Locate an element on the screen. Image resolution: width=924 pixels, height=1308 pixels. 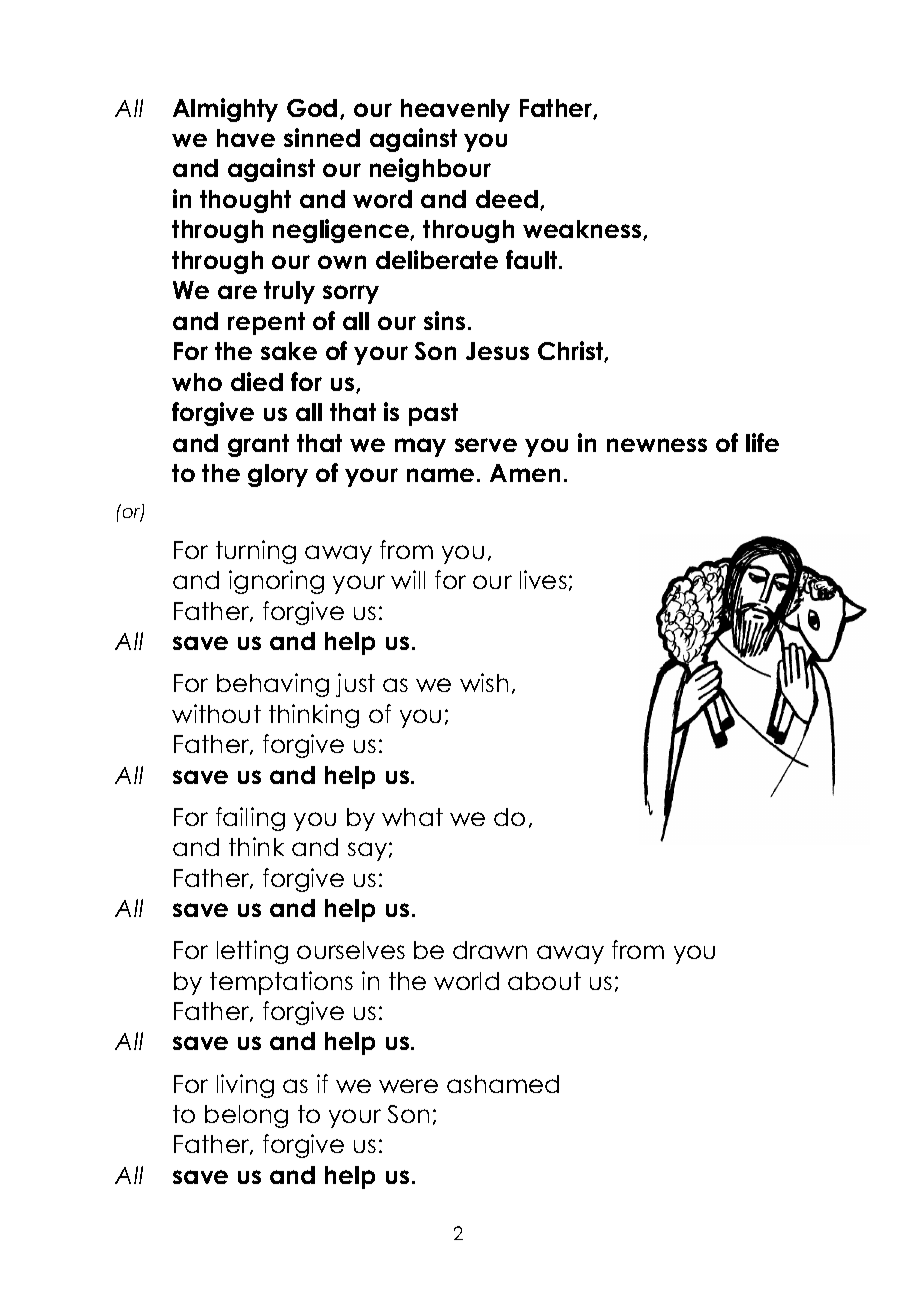
about is located at coordinates (544, 981).
